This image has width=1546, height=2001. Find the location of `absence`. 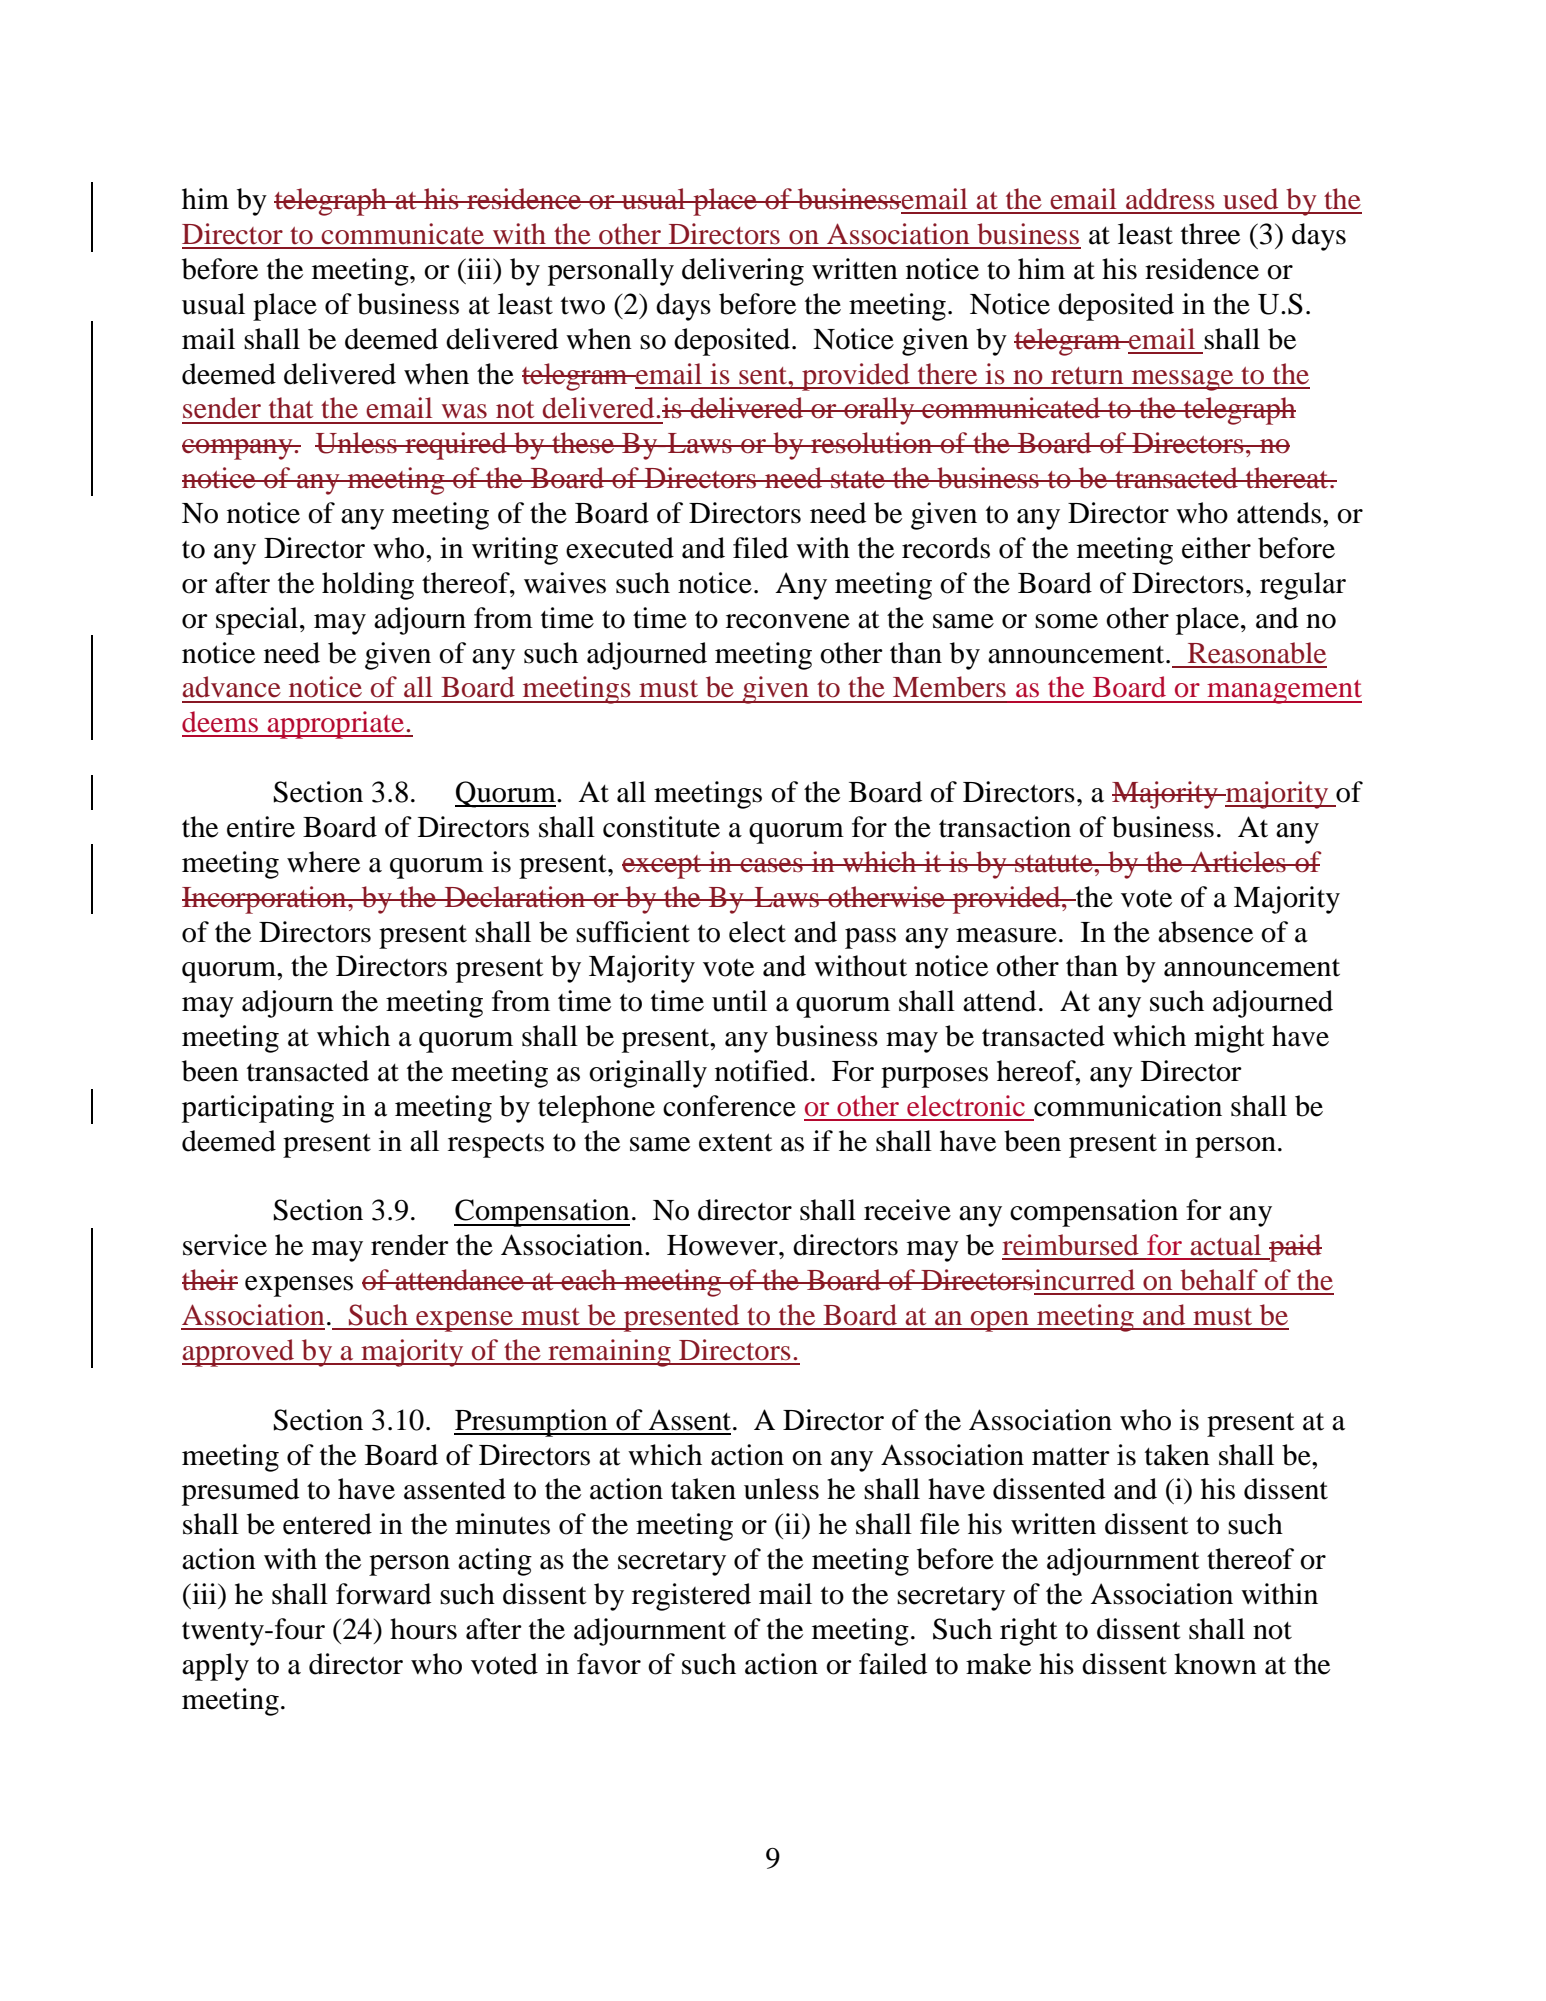

absence is located at coordinates (1205, 932).
